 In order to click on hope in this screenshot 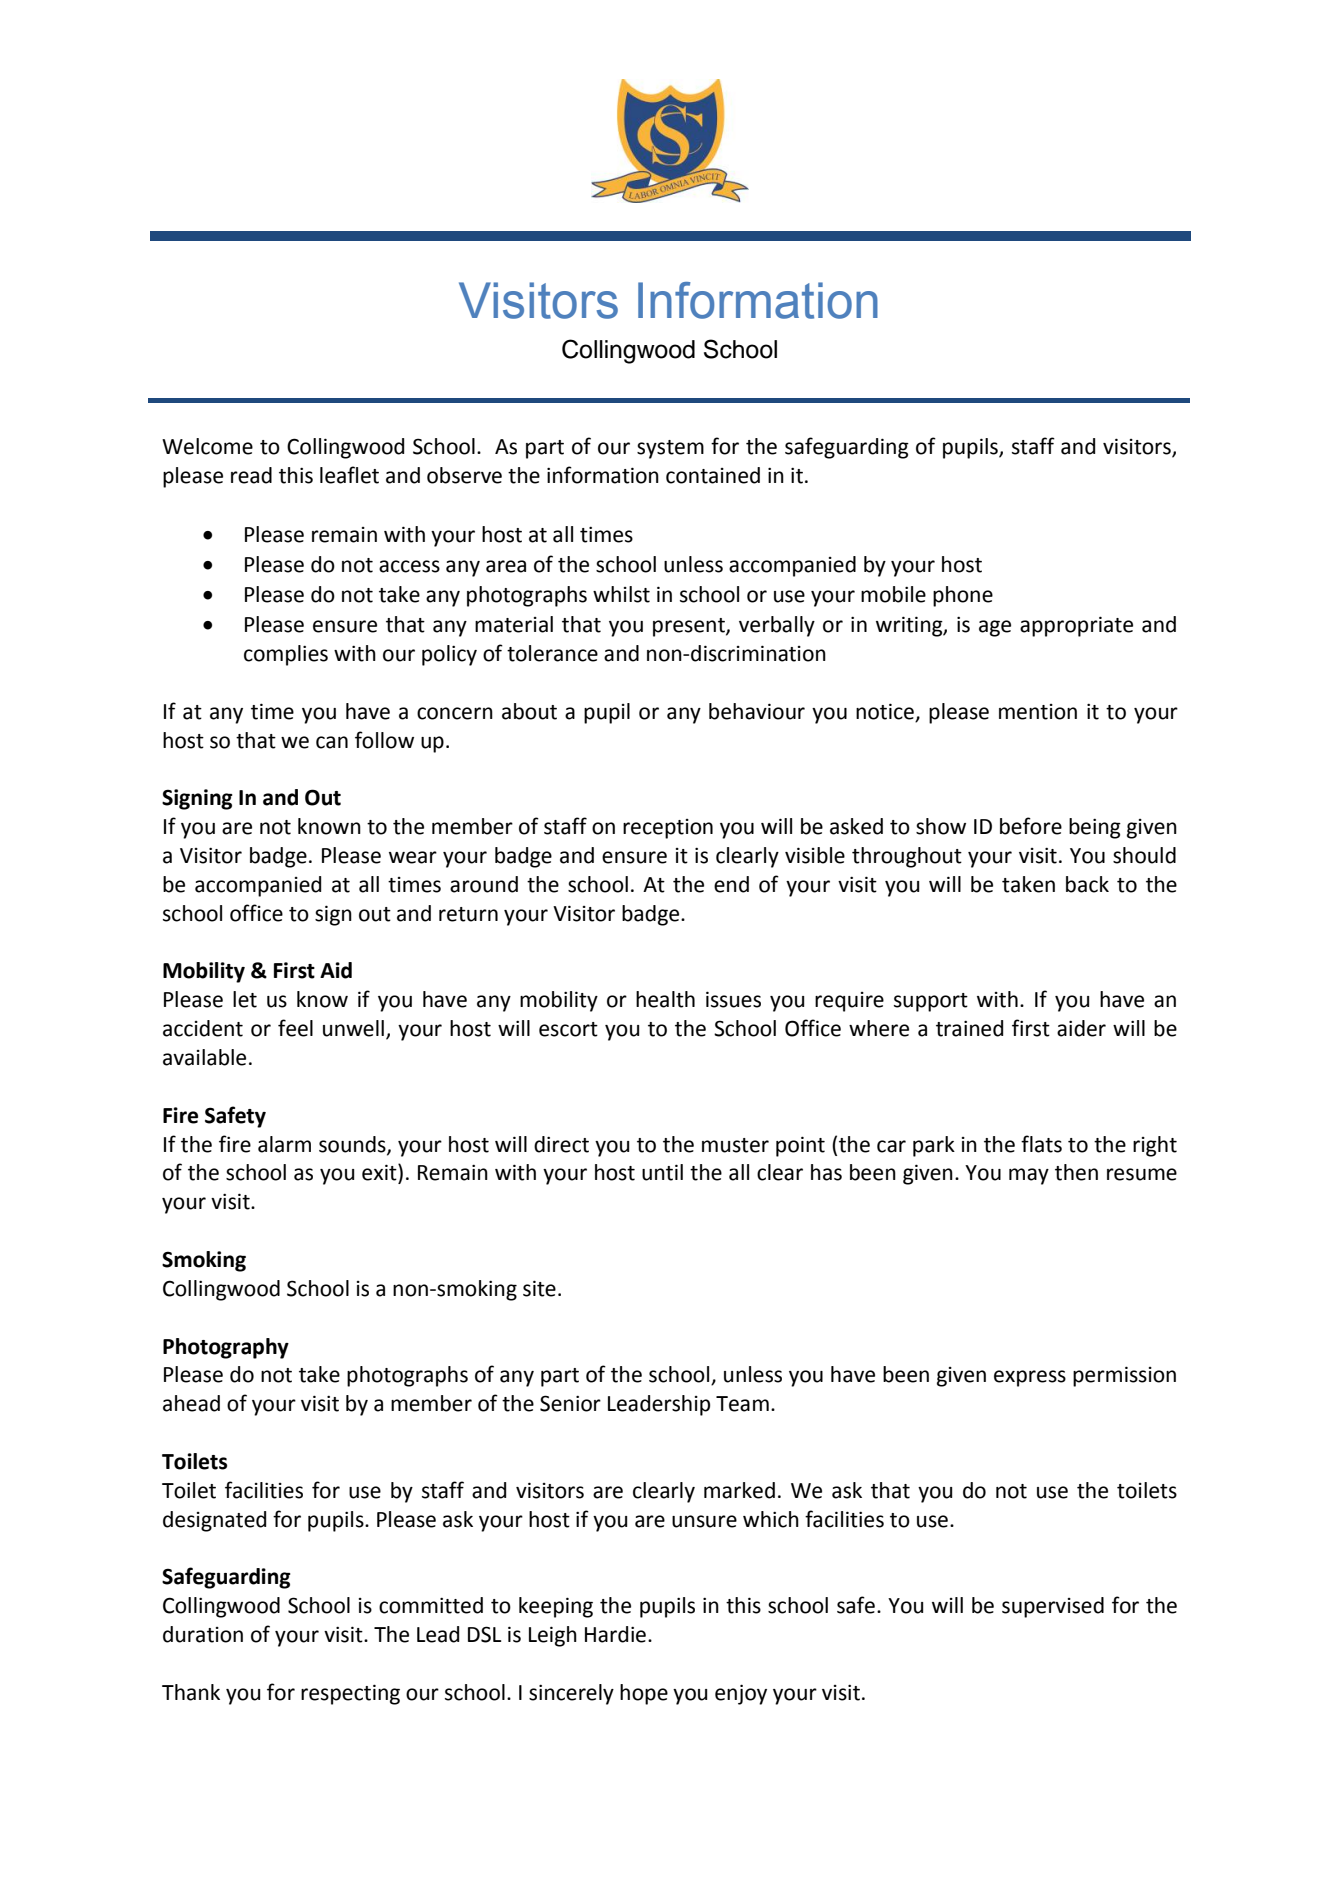, I will do `click(644, 1694)`.
